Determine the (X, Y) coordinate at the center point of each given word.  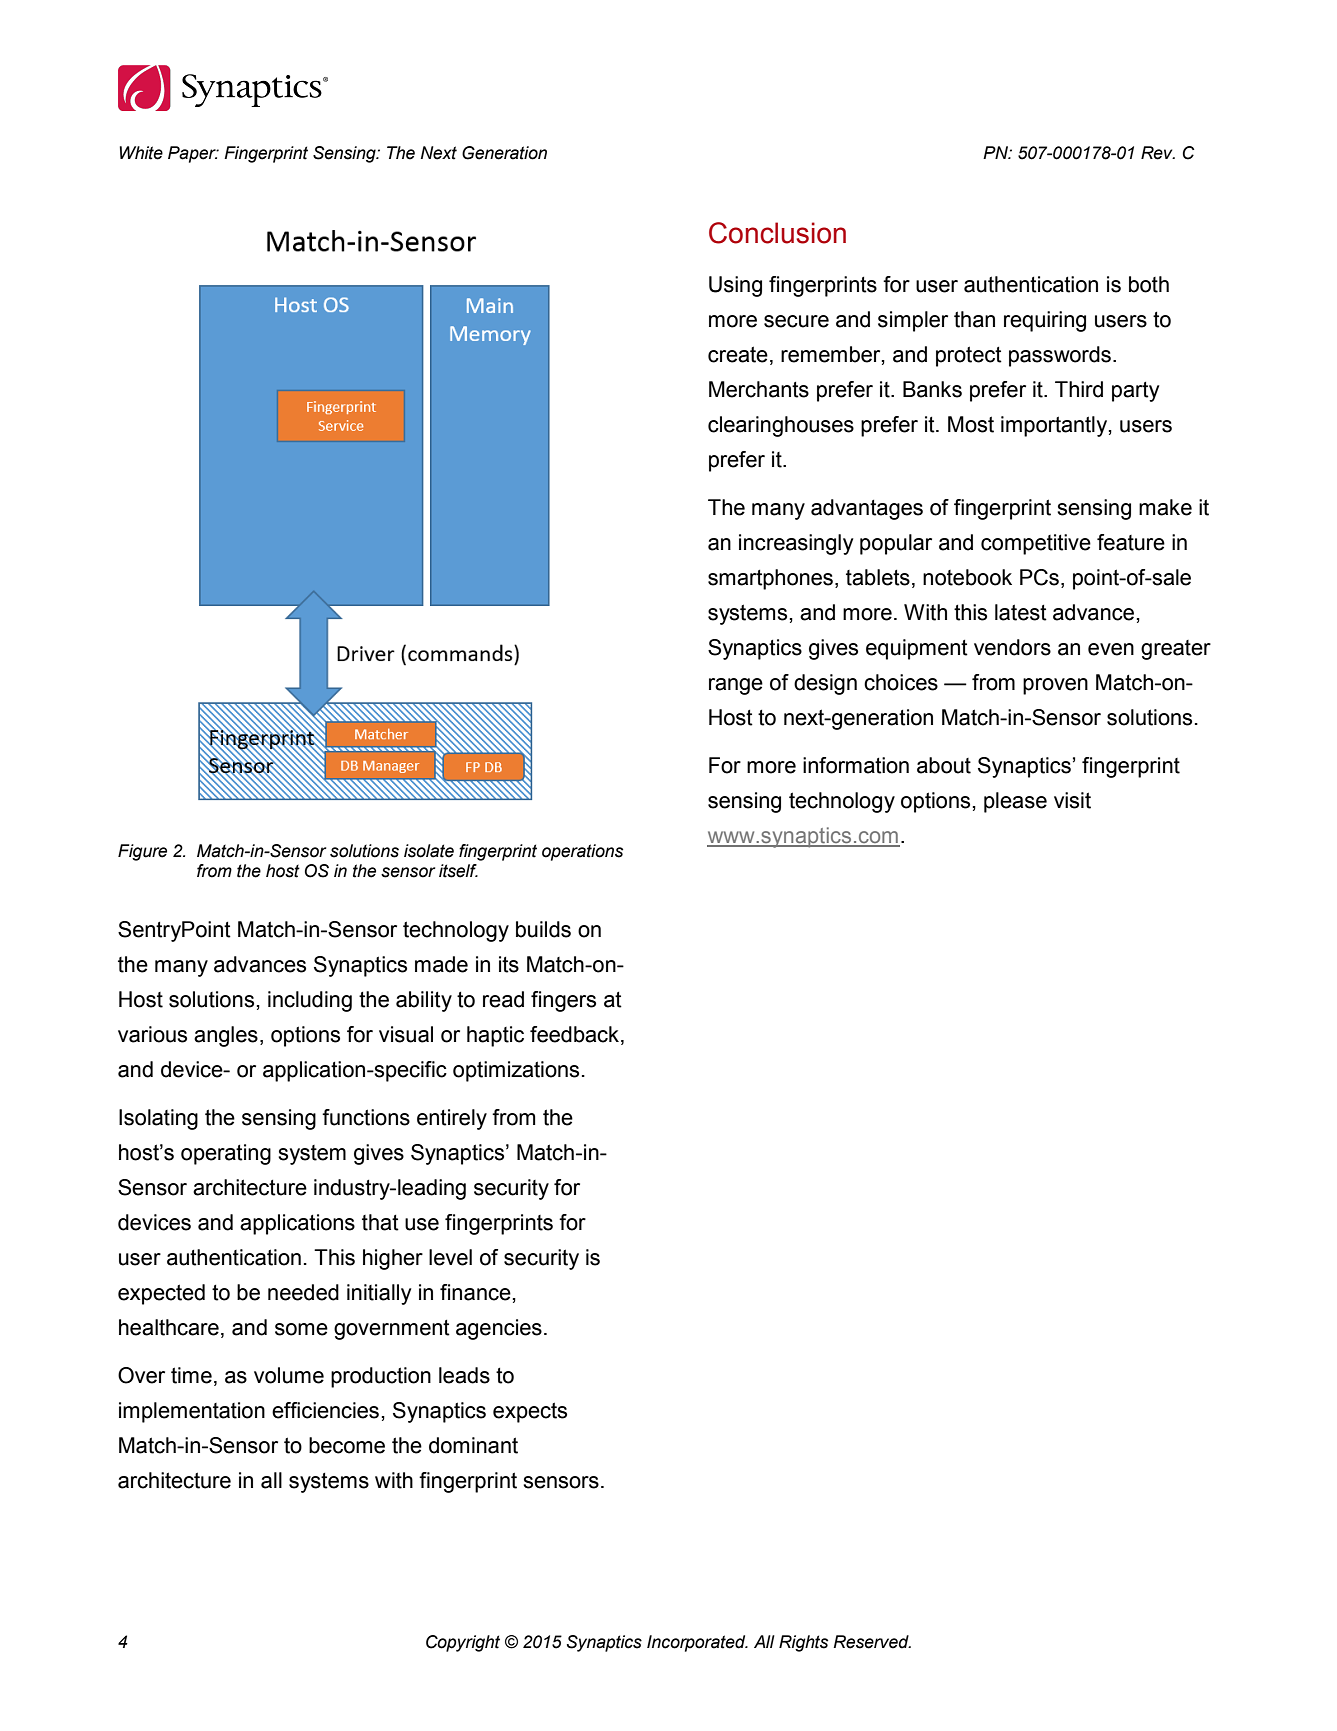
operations (582, 852)
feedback (576, 1035)
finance (475, 1292)
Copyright (463, 1643)
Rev (1158, 153)
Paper (193, 154)
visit (1072, 800)
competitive (1036, 544)
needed (303, 1292)
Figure (142, 852)
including (310, 1001)
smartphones (770, 579)
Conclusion (777, 233)
